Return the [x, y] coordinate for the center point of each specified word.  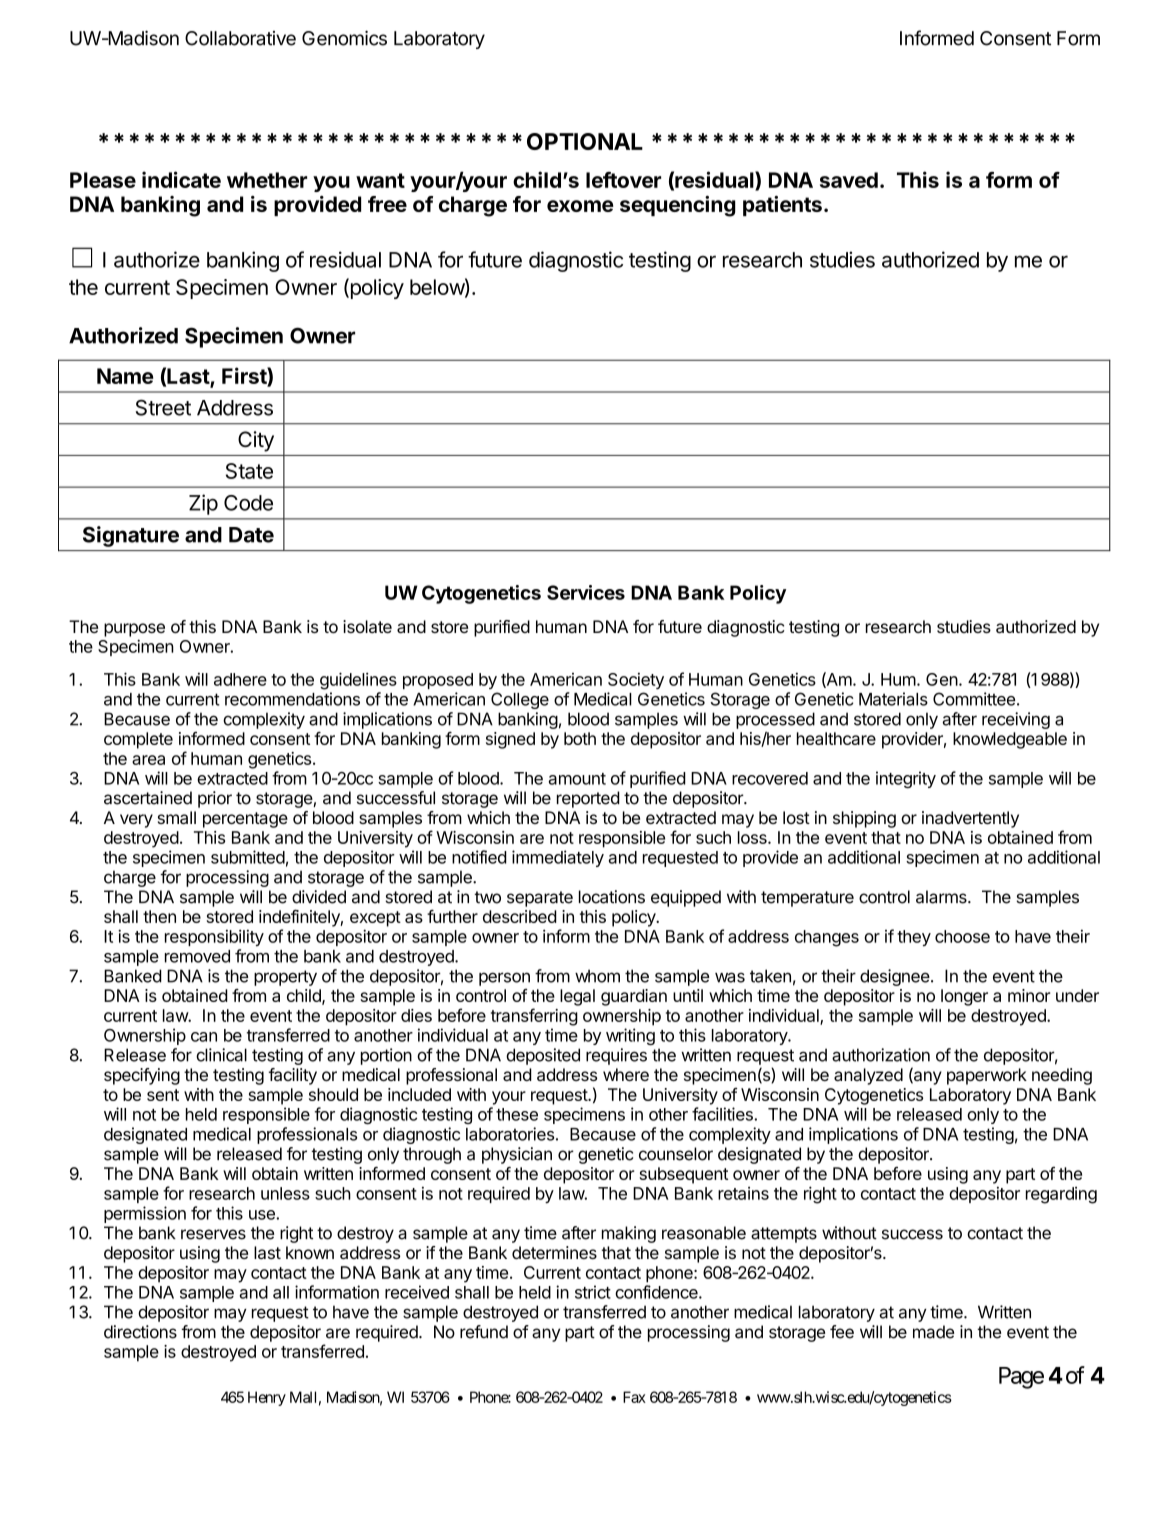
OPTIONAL [585, 141]
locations [612, 897]
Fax [634, 1397]
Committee [974, 699]
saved [849, 180]
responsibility [214, 937]
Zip [203, 504]
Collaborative [240, 38]
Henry [267, 1398]
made [933, 1332]
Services [586, 592]
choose [962, 936]
